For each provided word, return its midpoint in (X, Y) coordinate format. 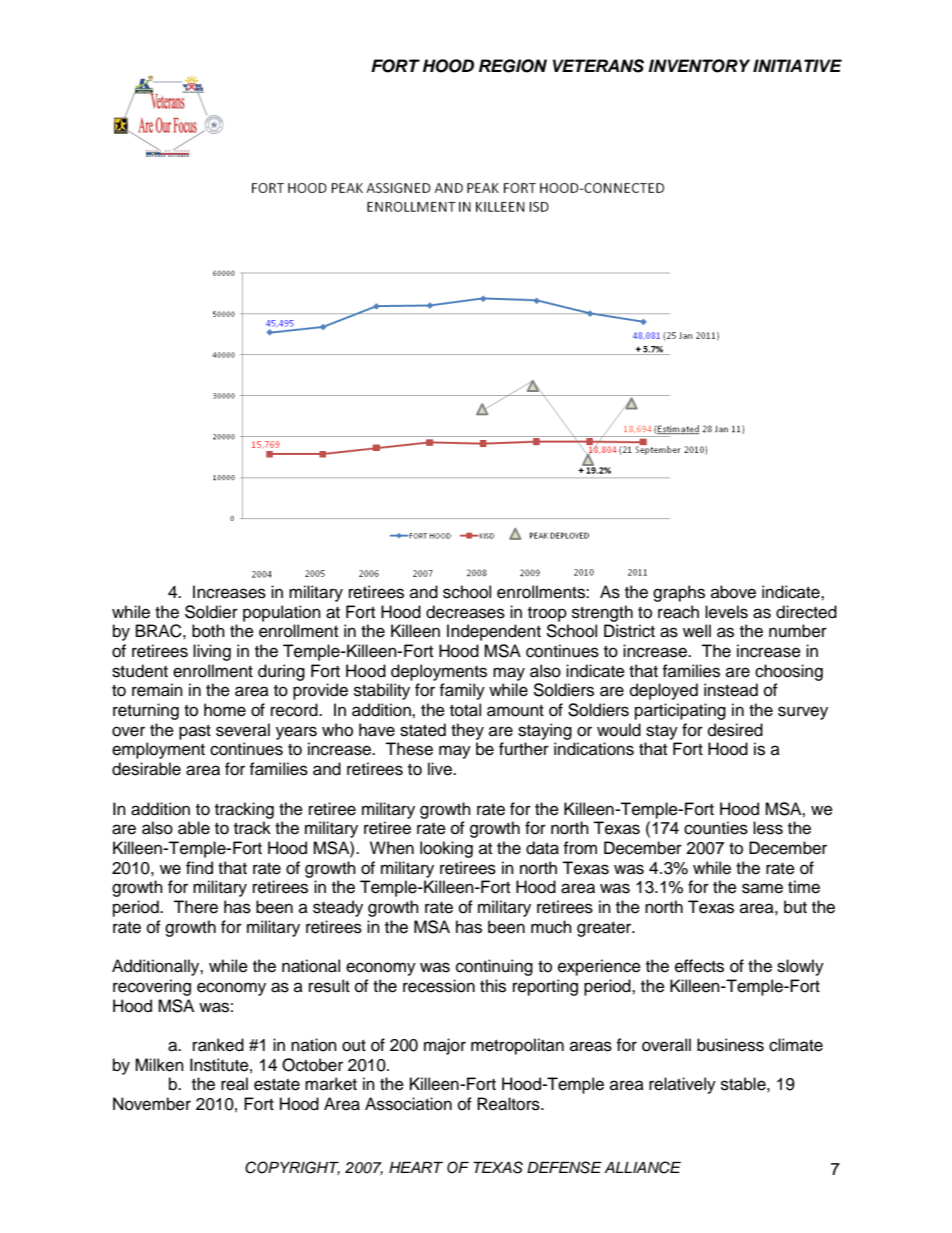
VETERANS (598, 66)
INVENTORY (699, 66)
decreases (465, 612)
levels (726, 612)
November (152, 1104)
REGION (513, 66)
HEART (416, 1167)
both (208, 631)
